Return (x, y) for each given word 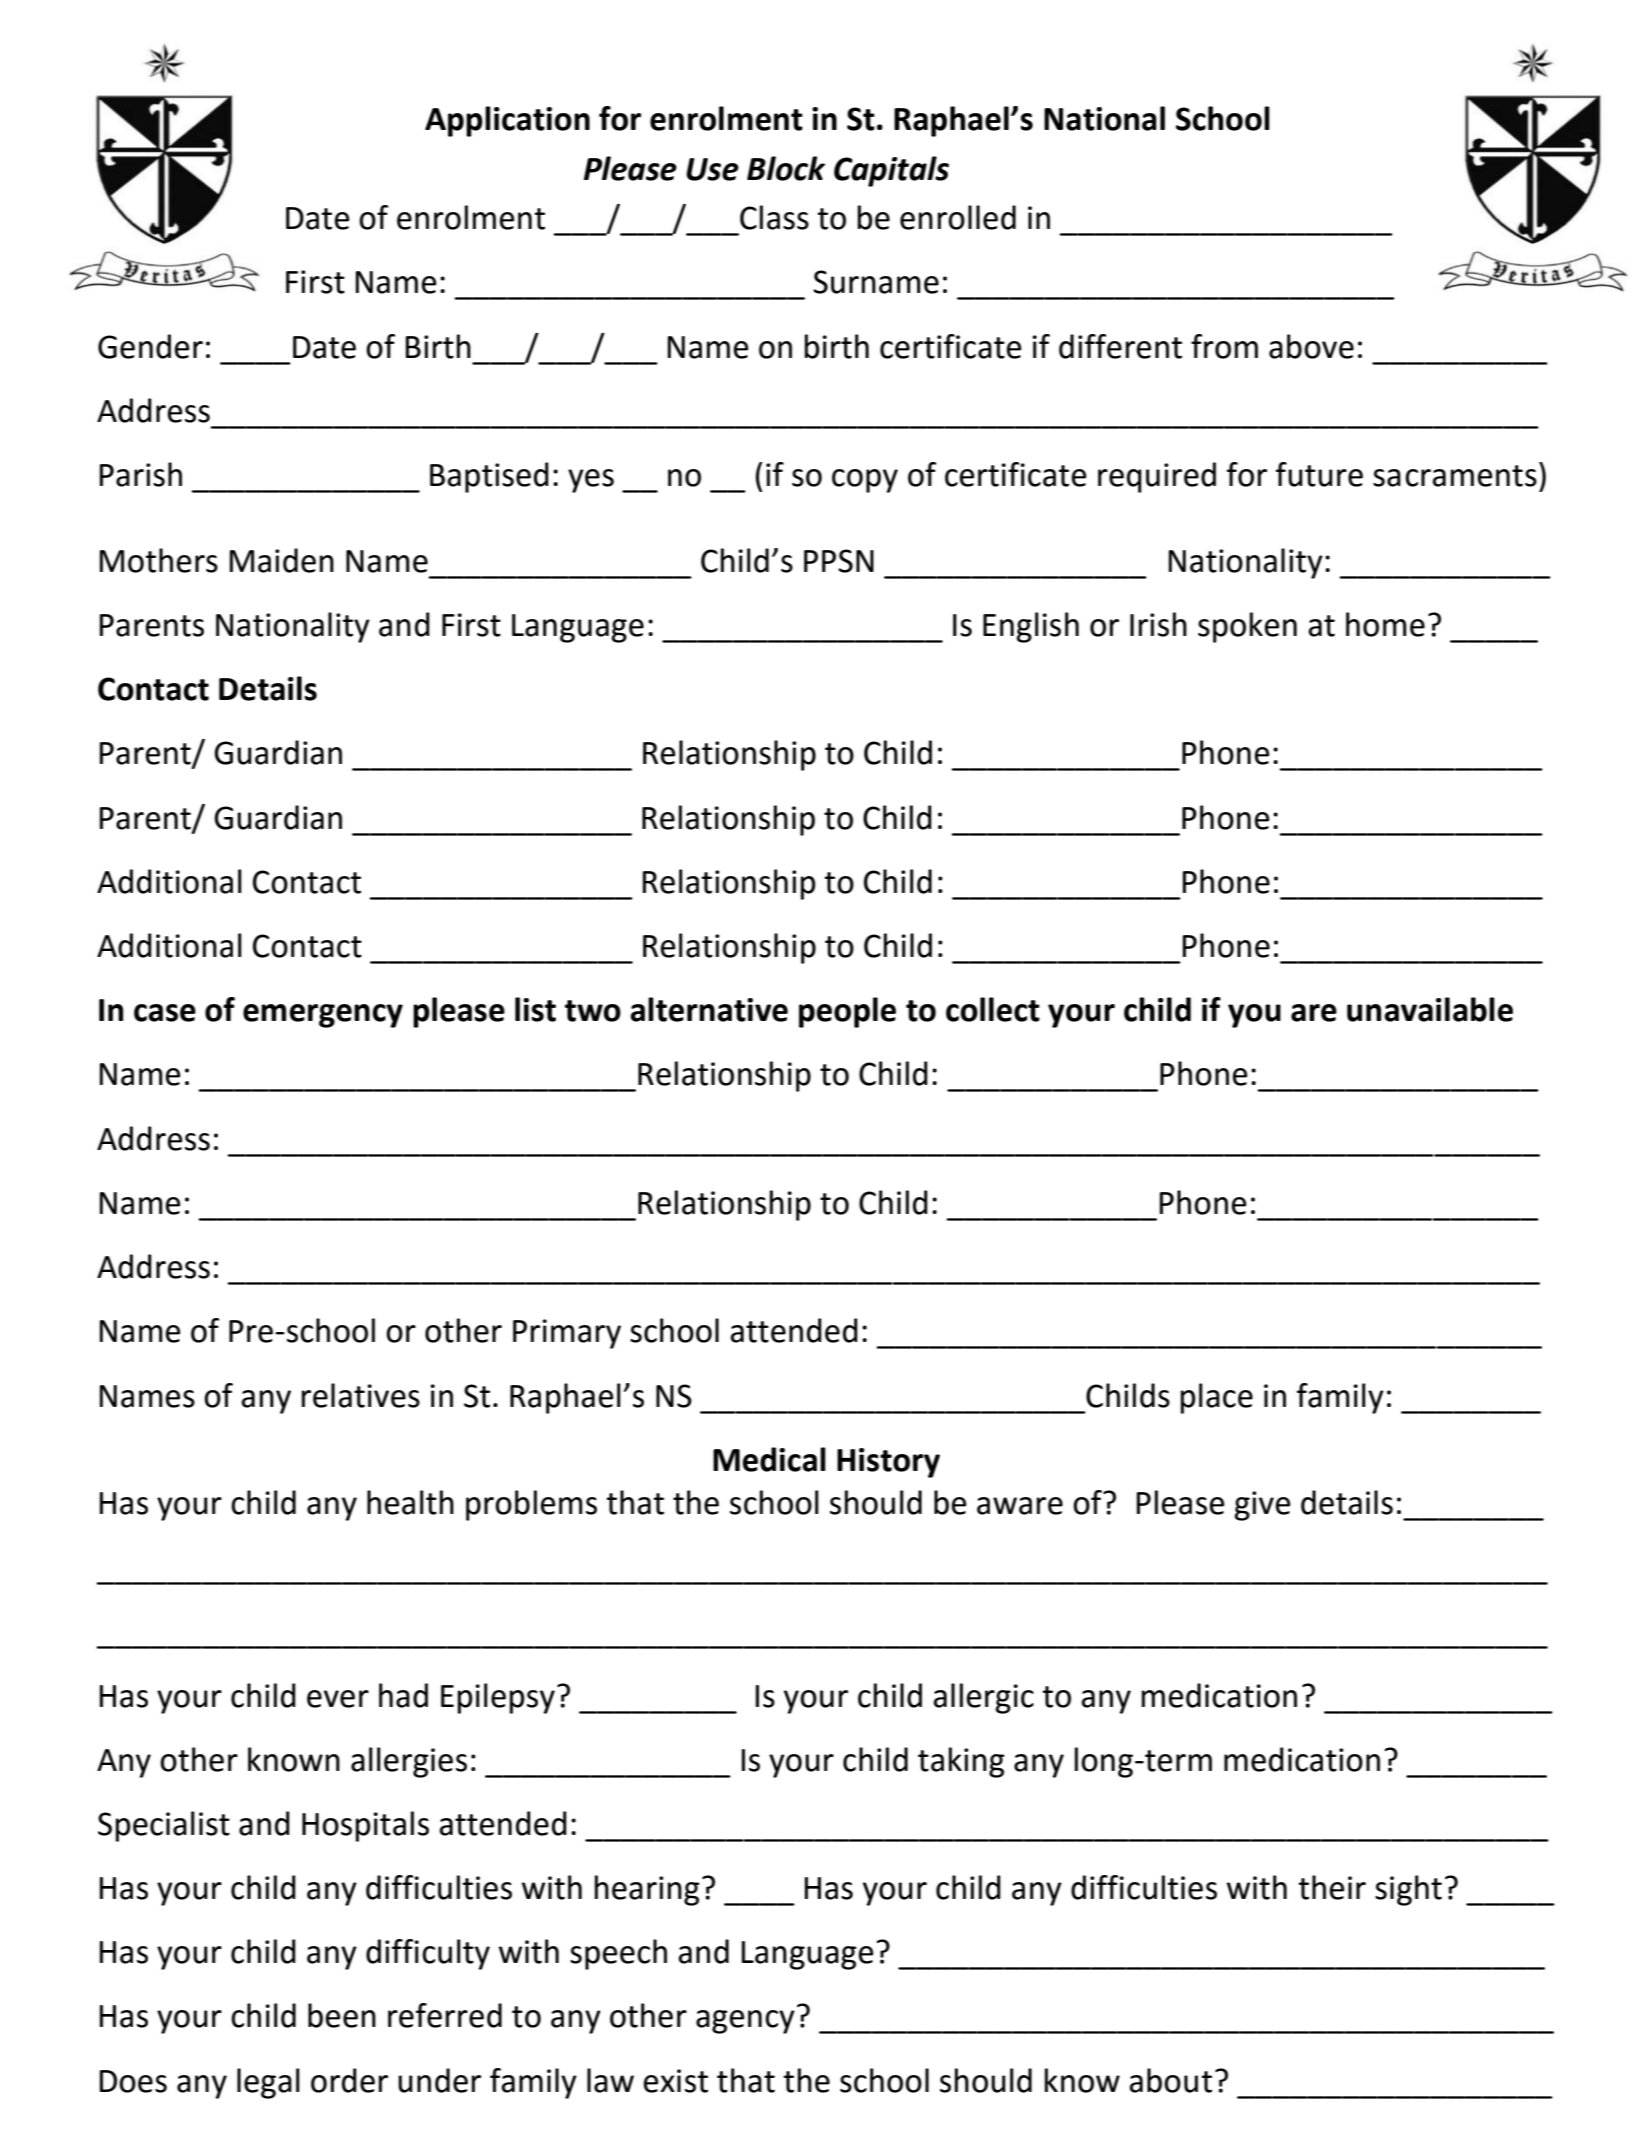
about (1170, 2080)
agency (745, 2022)
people (847, 1012)
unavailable (1430, 1009)
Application (507, 121)
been (342, 2015)
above (1311, 346)
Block (786, 168)
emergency (323, 1016)
